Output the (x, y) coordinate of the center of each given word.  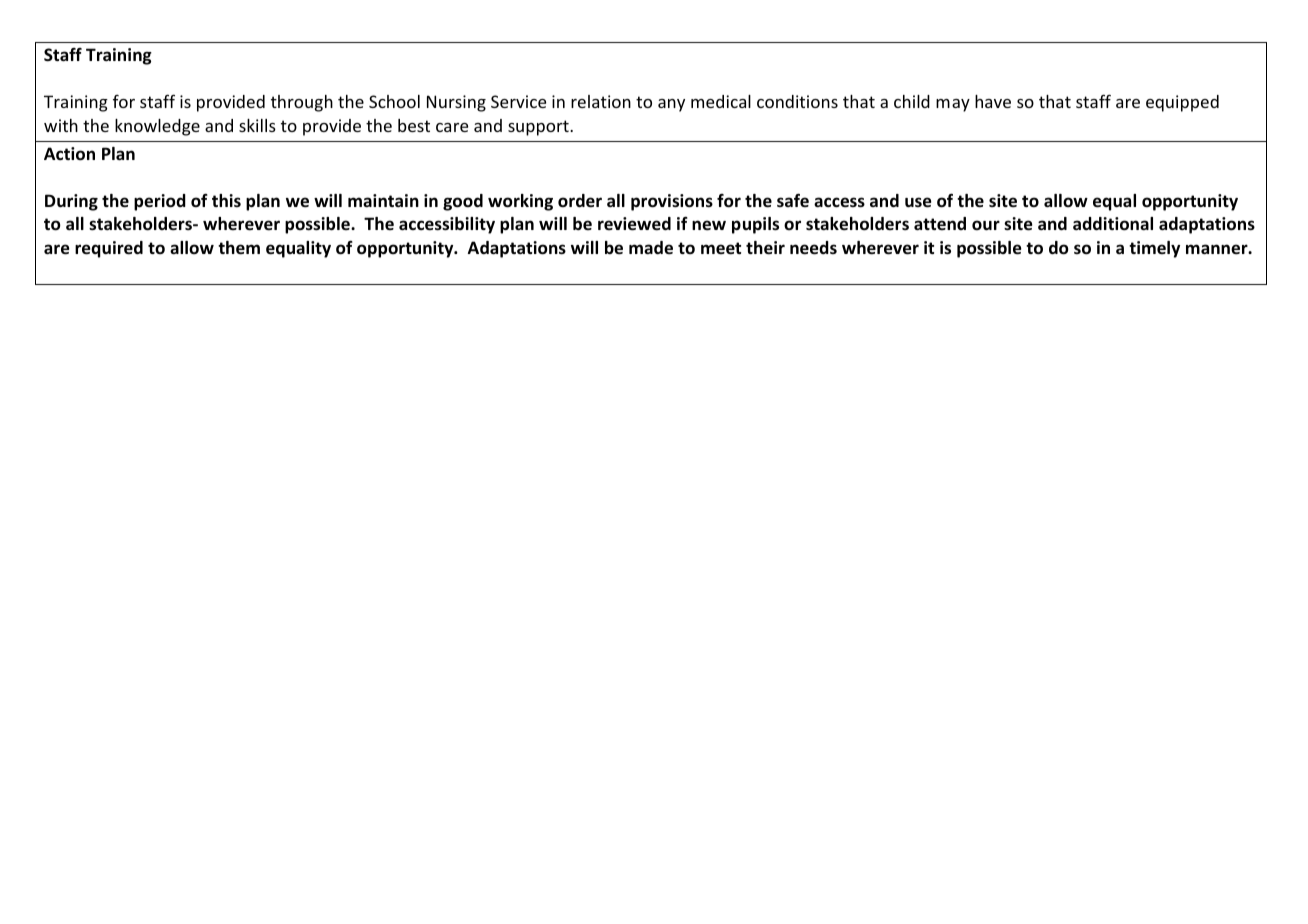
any (671, 105)
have (993, 101)
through (302, 103)
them (239, 248)
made (651, 248)
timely (1154, 249)
